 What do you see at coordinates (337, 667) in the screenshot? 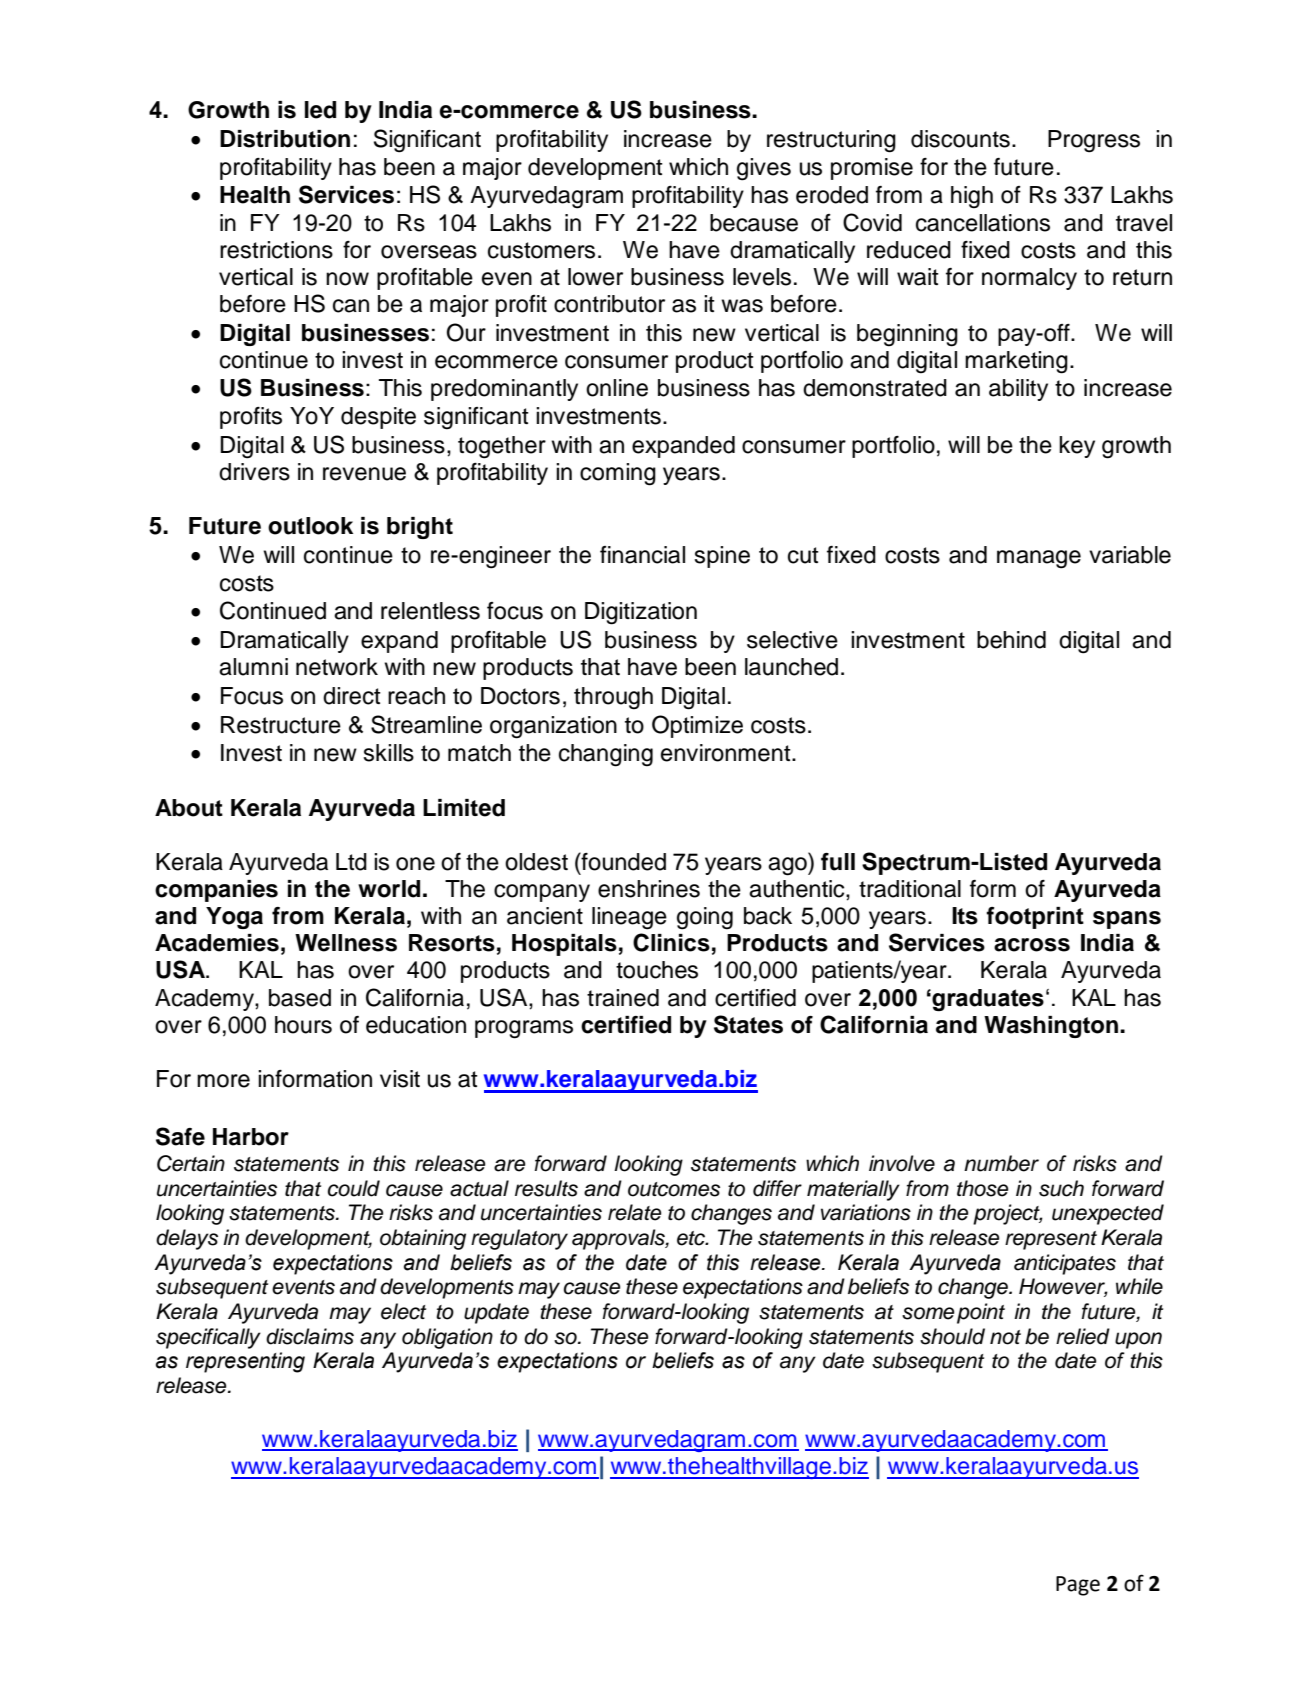
I see `network` at bounding box center [337, 667].
